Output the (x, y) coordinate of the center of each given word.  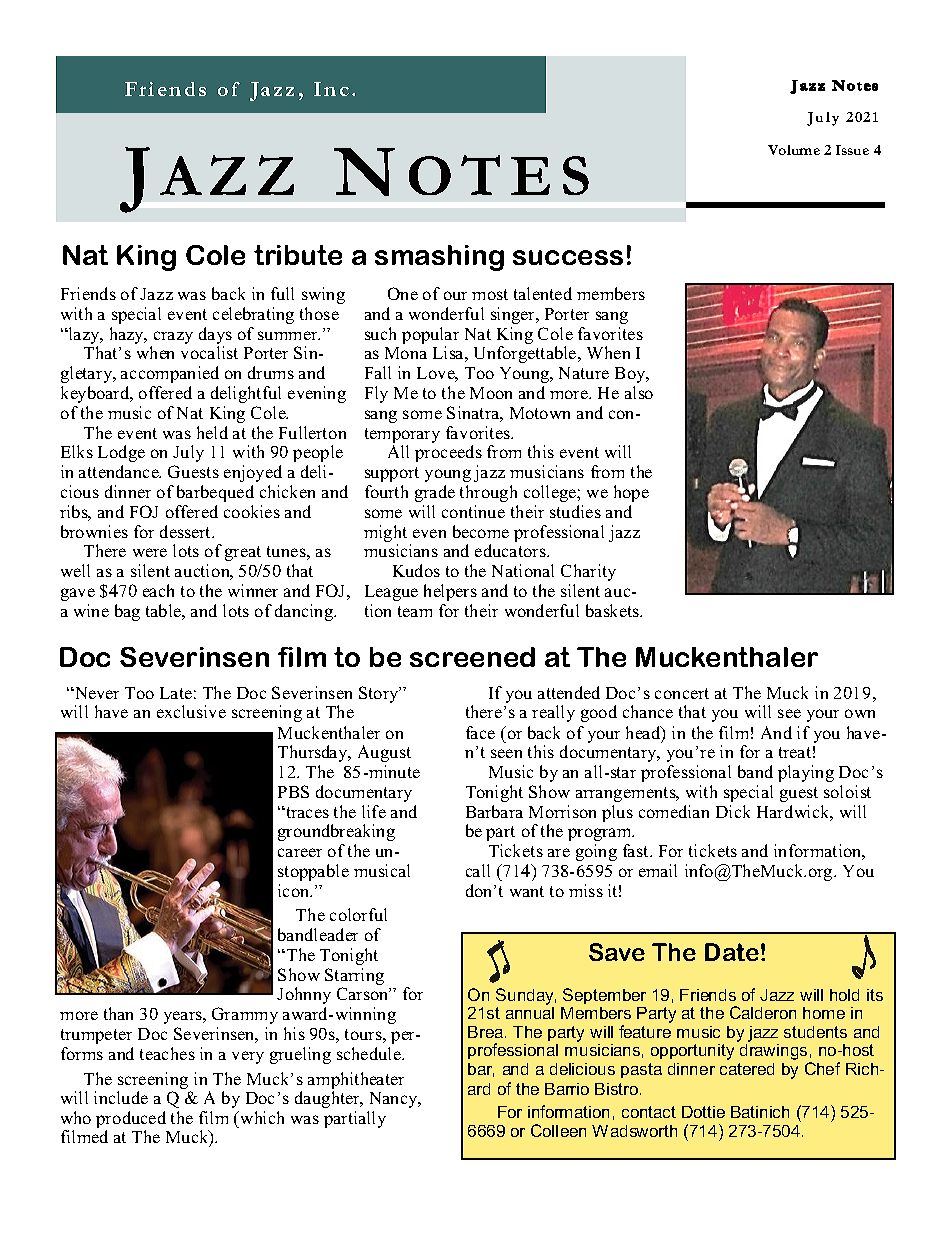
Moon (491, 393)
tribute (298, 255)
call (478, 870)
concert (682, 693)
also (639, 392)
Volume (794, 150)
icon (295, 890)
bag (127, 612)
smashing (439, 258)
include (121, 1097)
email (658, 870)
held (212, 432)
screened (472, 657)
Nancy (395, 1100)
